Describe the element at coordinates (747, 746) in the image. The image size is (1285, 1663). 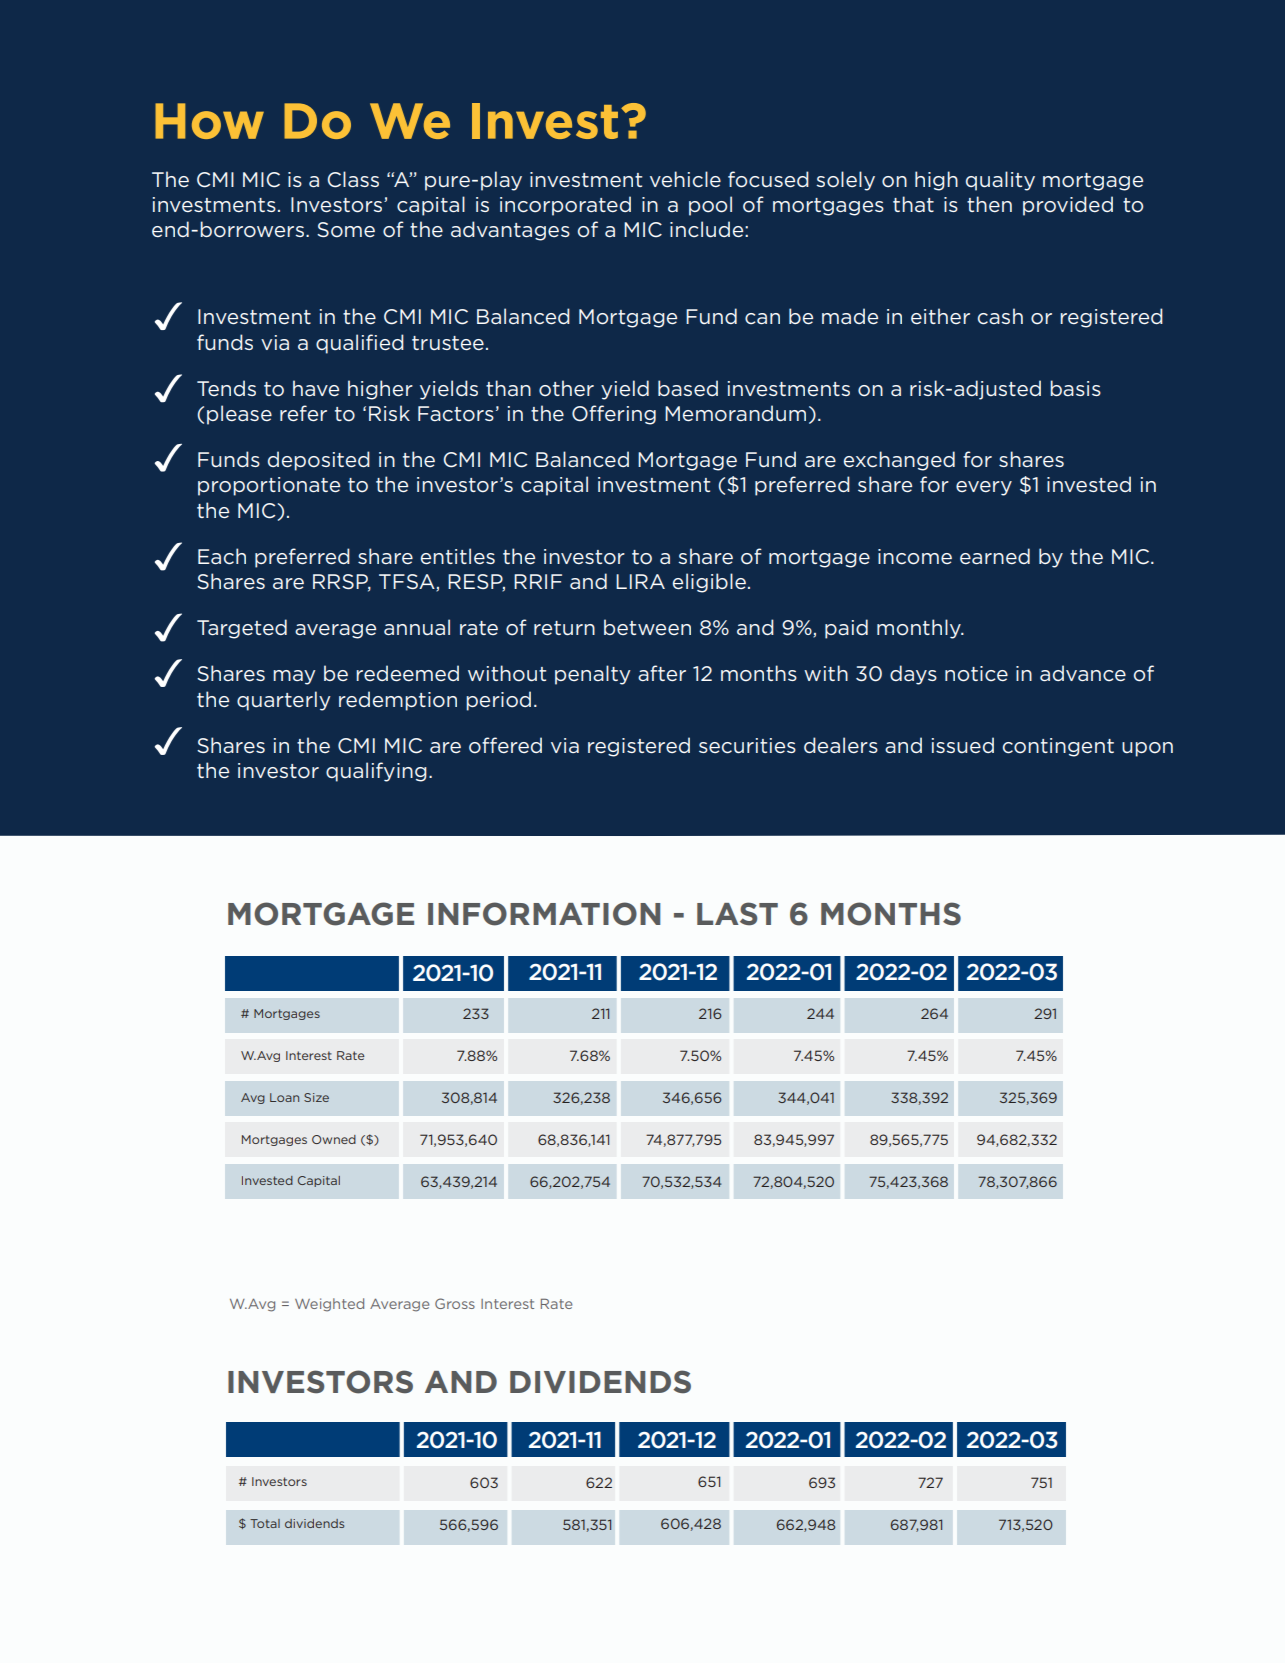
I see `securities` at that location.
